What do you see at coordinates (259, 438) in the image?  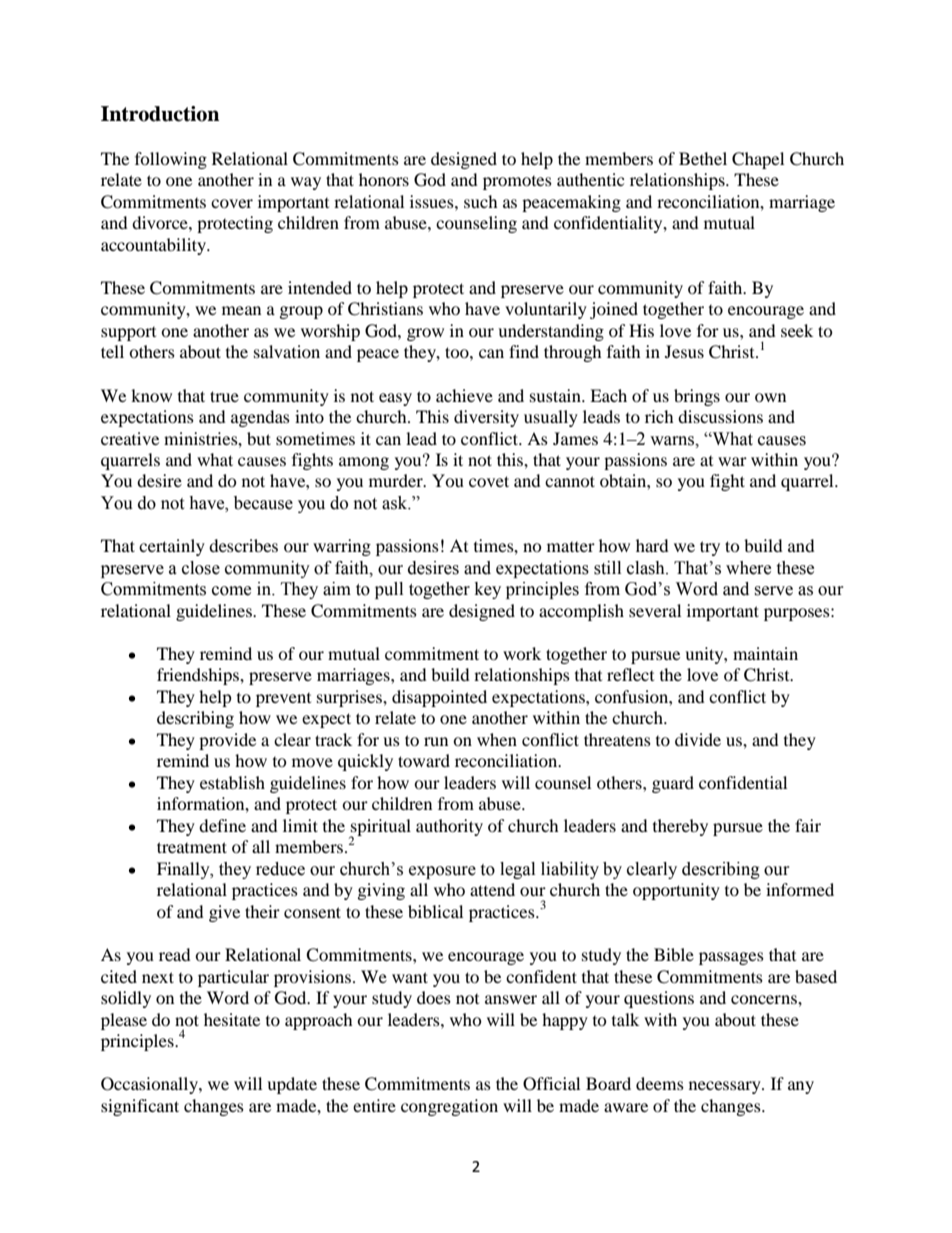 I see `but` at bounding box center [259, 438].
